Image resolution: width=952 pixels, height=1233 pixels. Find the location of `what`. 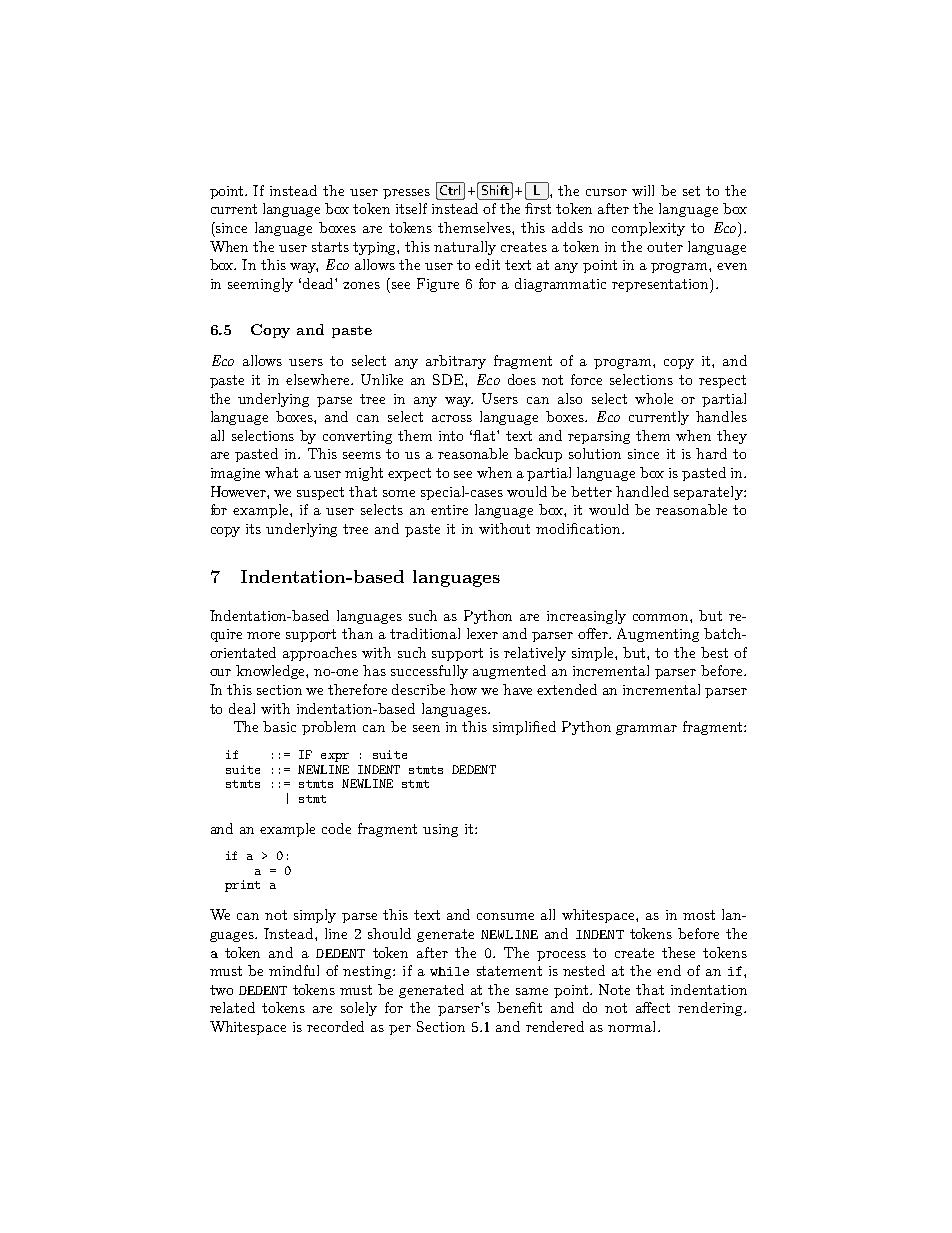

what is located at coordinates (281, 472).
